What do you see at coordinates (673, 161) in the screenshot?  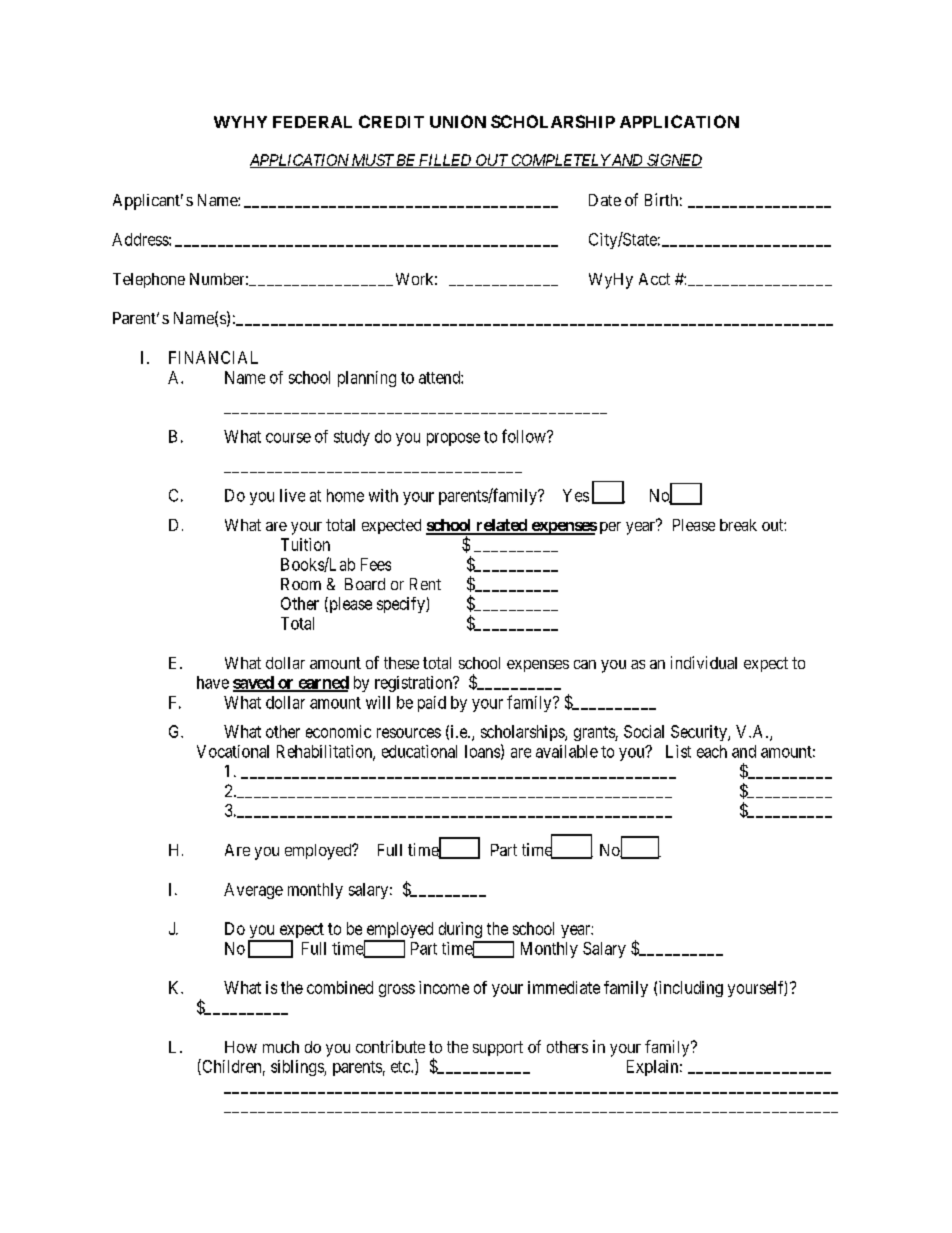 I see `SIGNED` at bounding box center [673, 161].
